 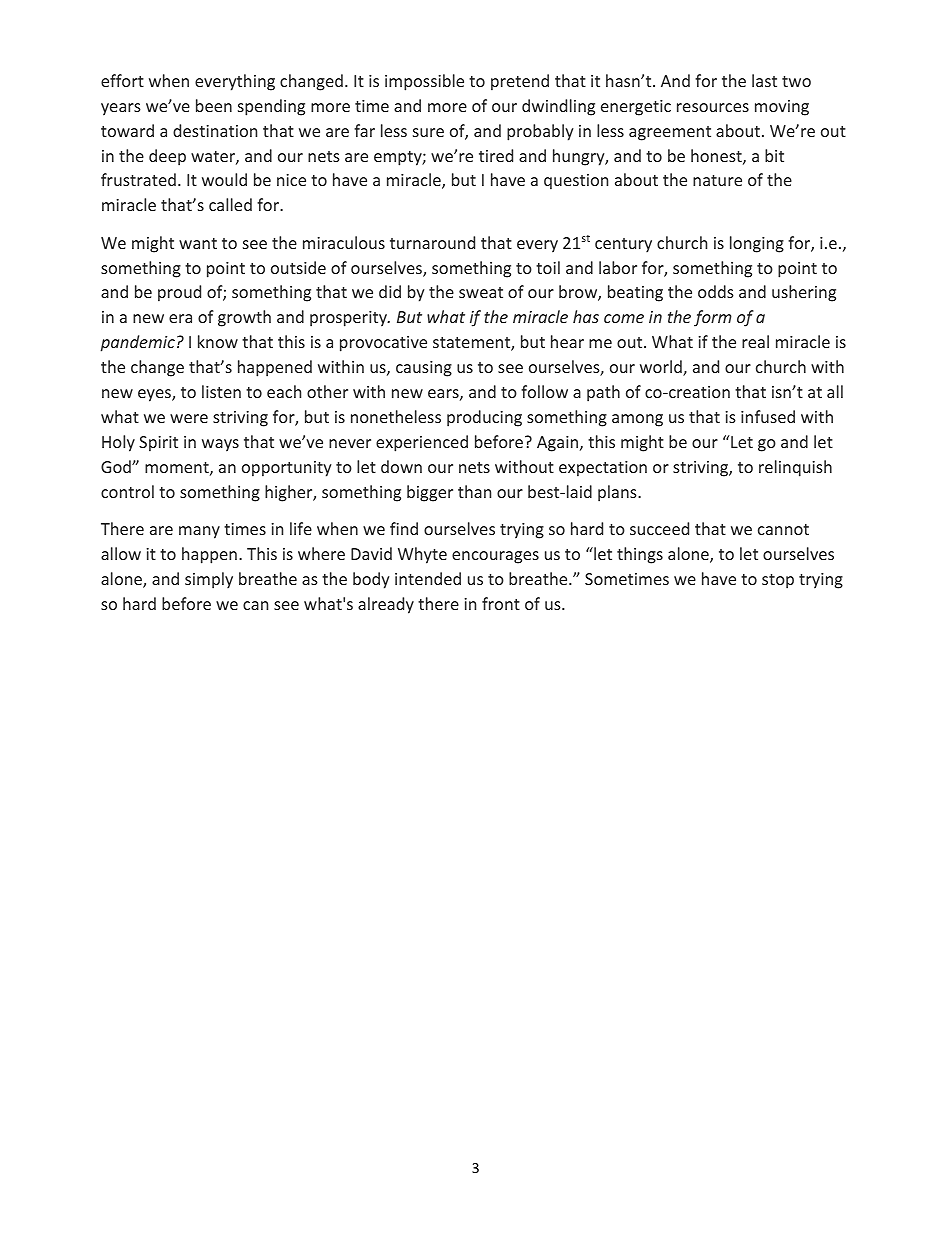 What do you see at coordinates (757, 244) in the page?
I see `longing` at bounding box center [757, 244].
